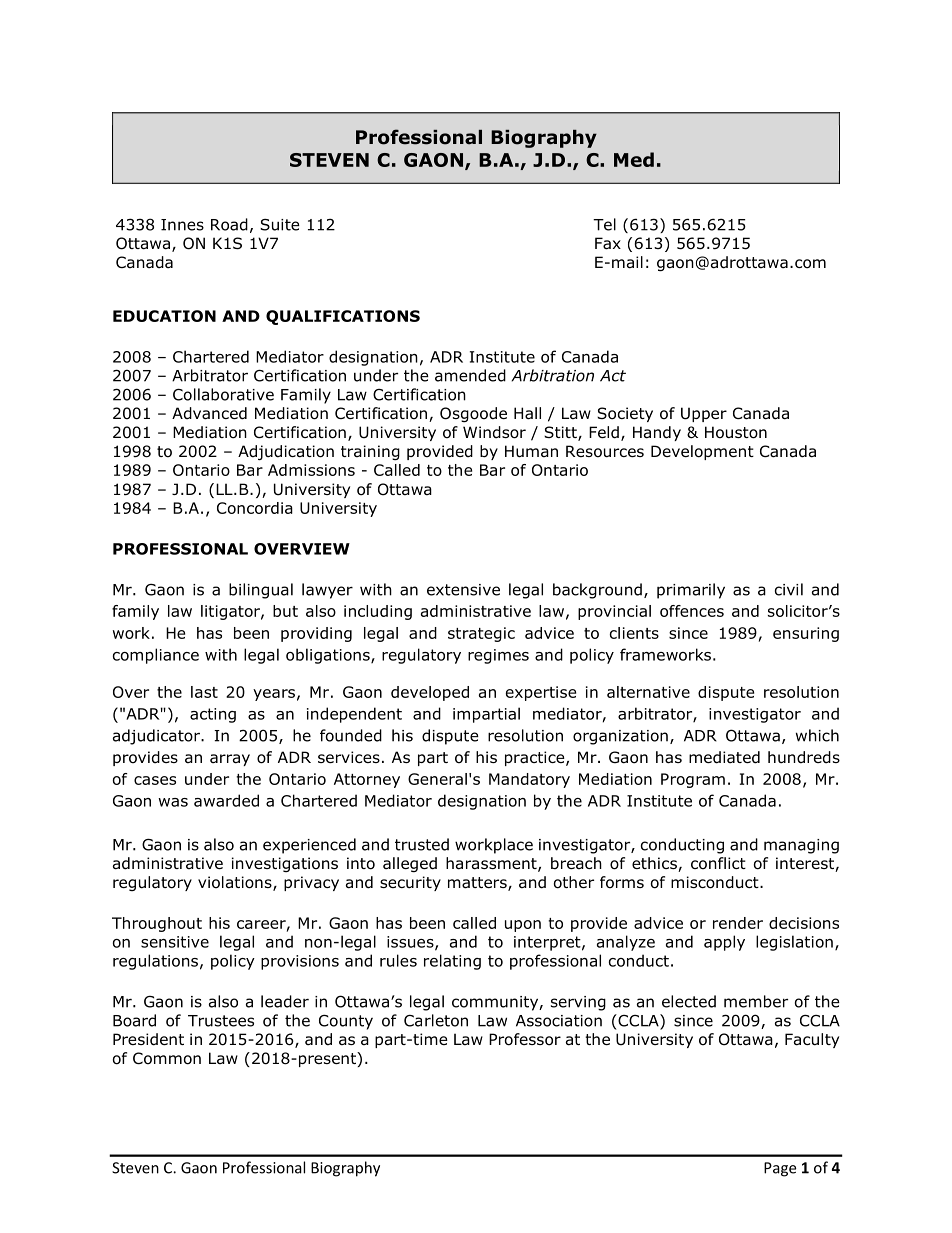  I want to click on Common, so click(167, 1058).
